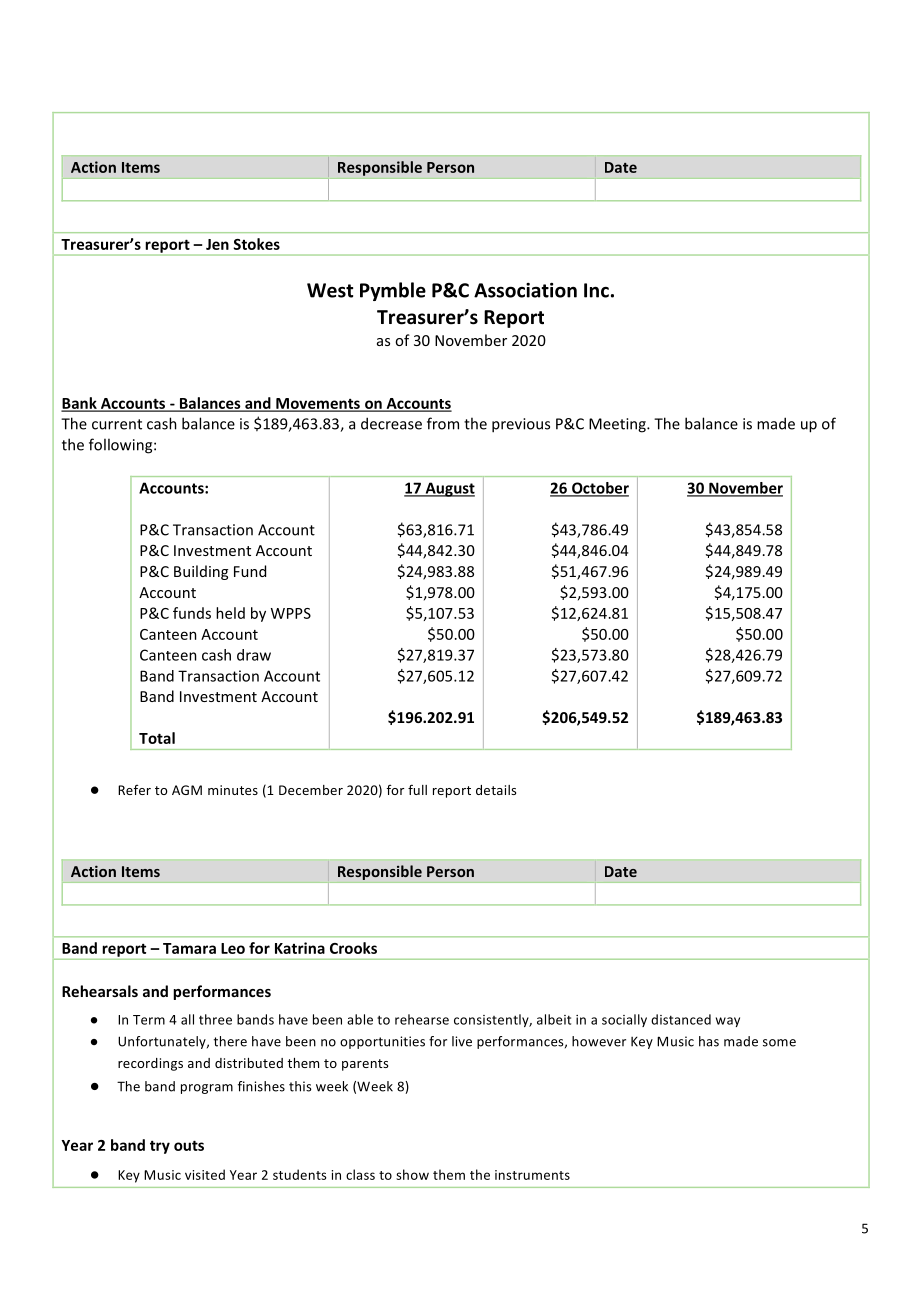  I want to click on try, so click(160, 1147).
